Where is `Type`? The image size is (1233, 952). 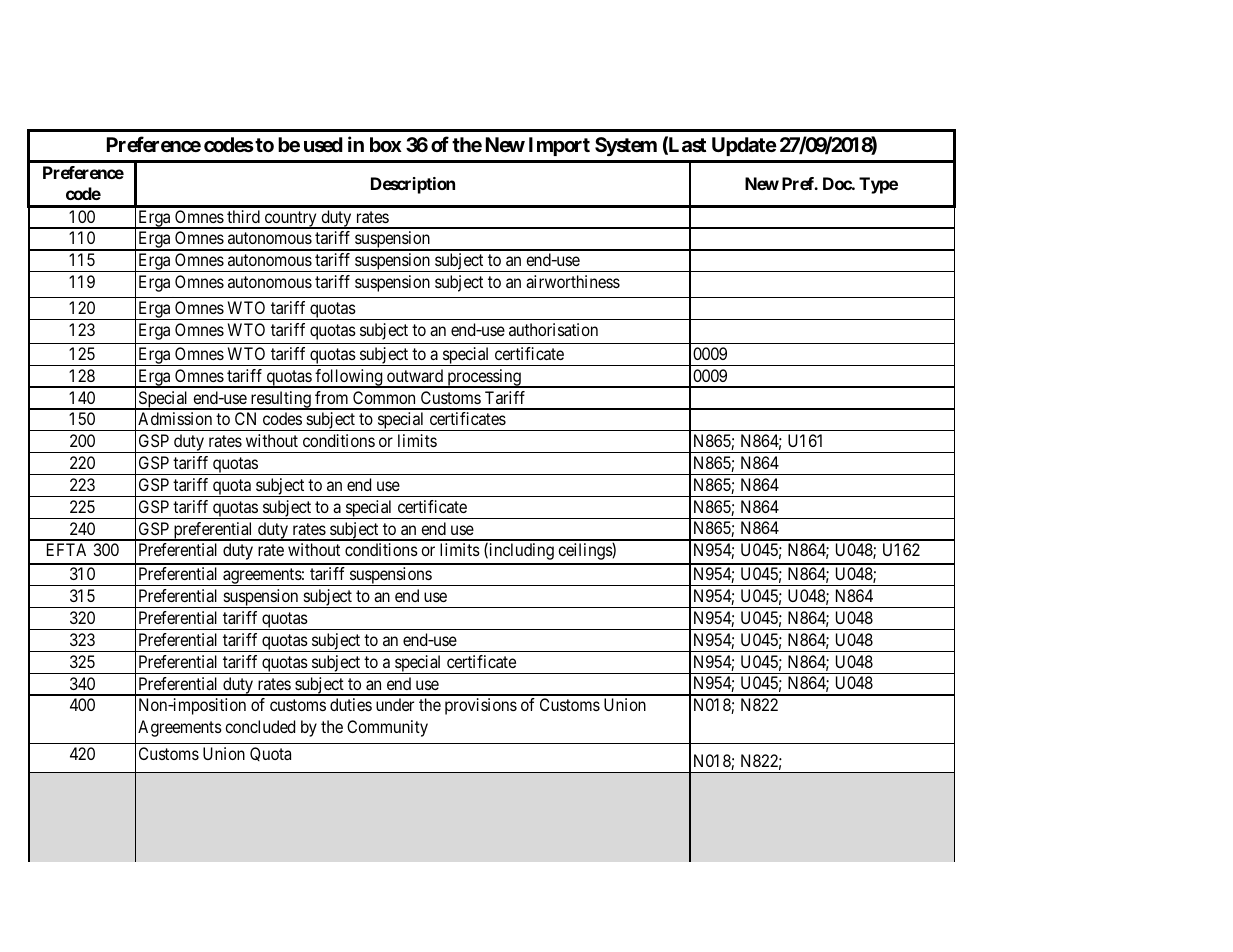
Type is located at coordinates (878, 185).
